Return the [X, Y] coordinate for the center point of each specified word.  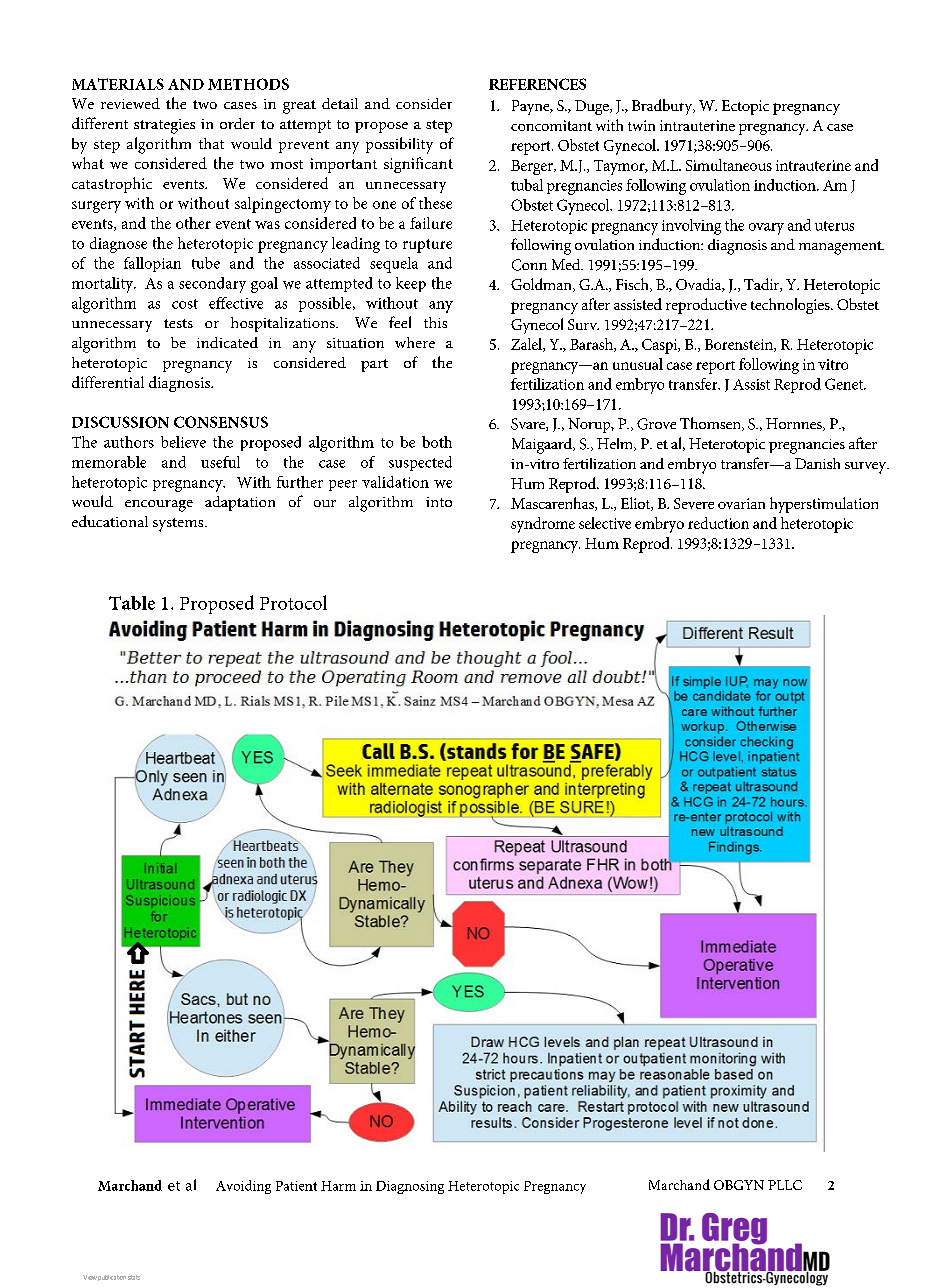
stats [134, 1277]
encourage [159, 506]
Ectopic [745, 107]
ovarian [741, 503]
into [439, 502]
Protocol [293, 602]
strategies [164, 126]
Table [132, 603]
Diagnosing [410, 1187]
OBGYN [739, 1185]
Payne [532, 107]
